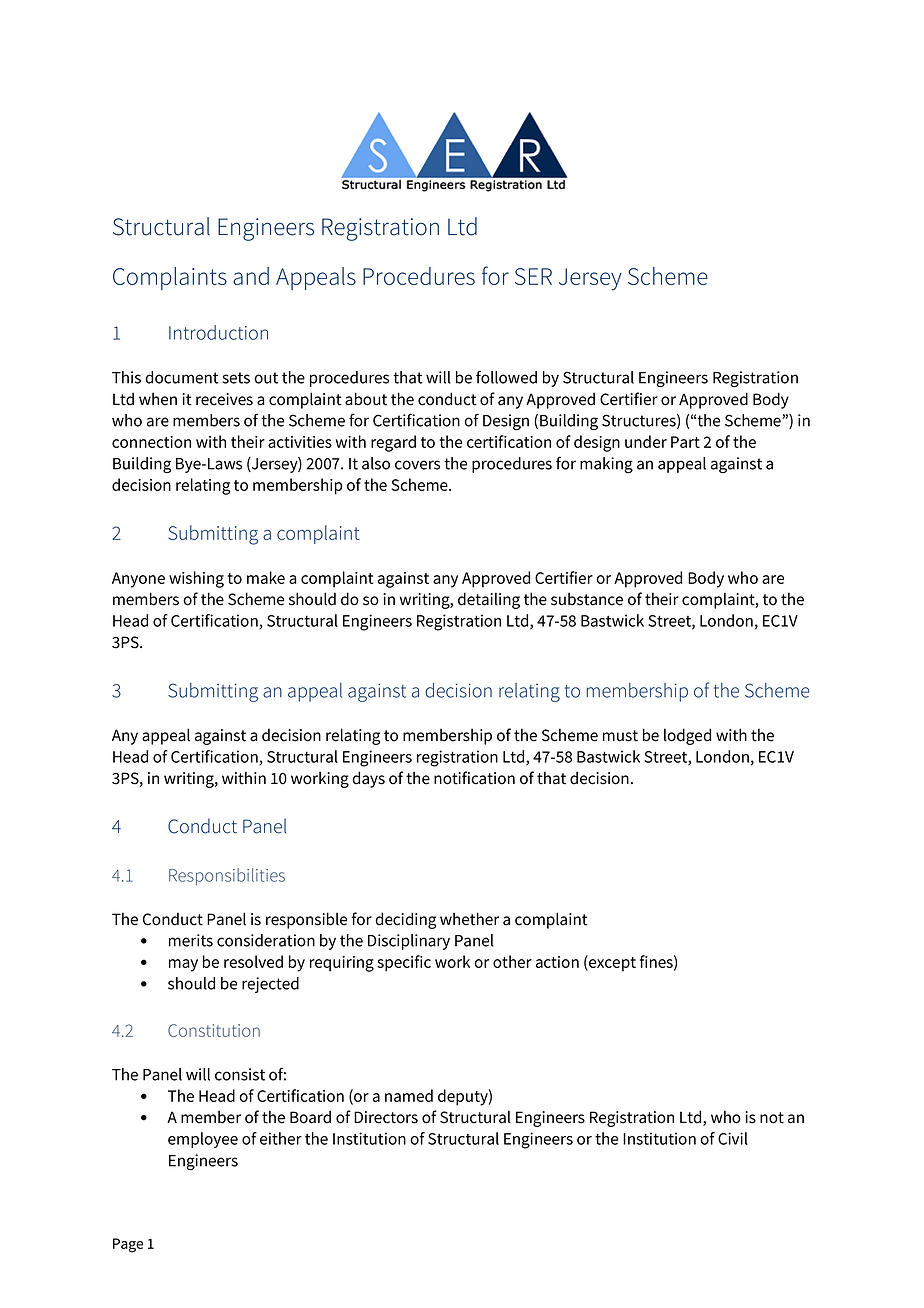 This screenshot has height=1308, width=924. What do you see at coordinates (533, 276) in the screenshot?
I see `SER` at bounding box center [533, 276].
